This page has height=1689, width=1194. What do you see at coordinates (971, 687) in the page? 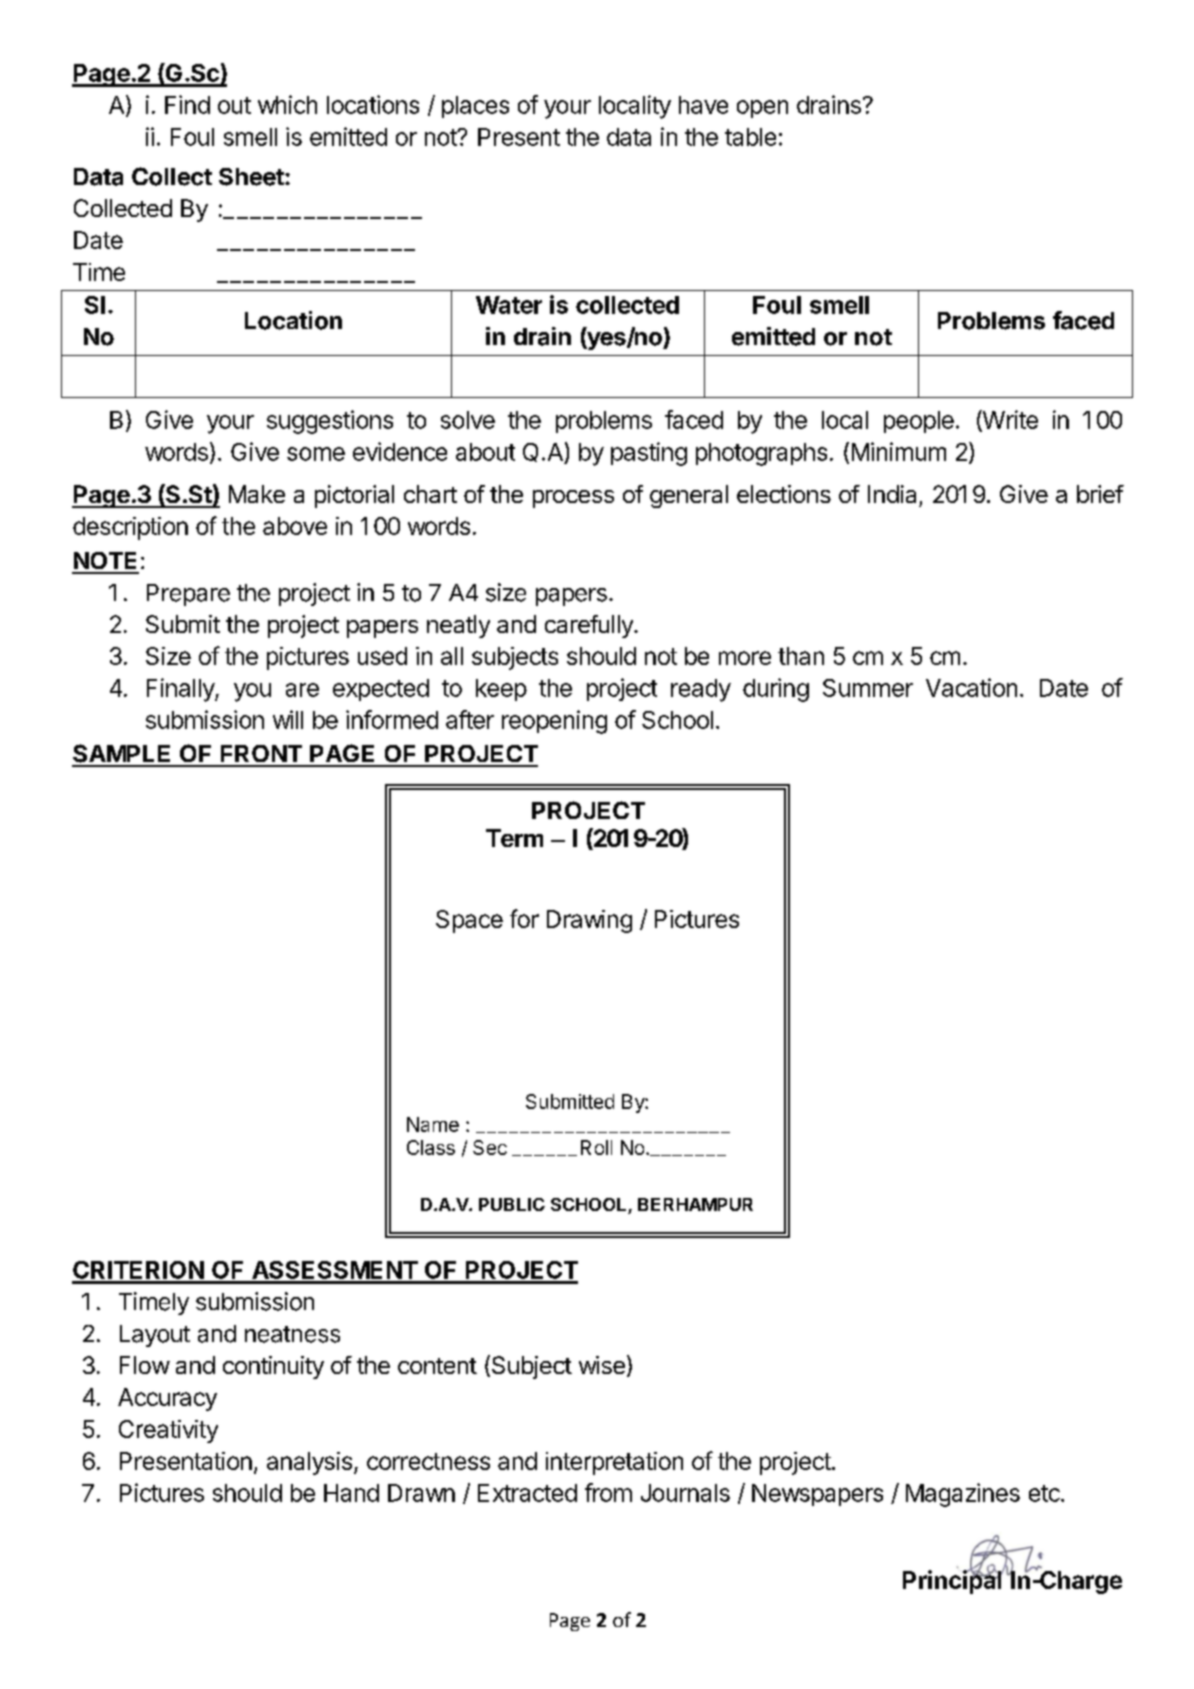
I see `Vacation` at bounding box center [971, 687].
